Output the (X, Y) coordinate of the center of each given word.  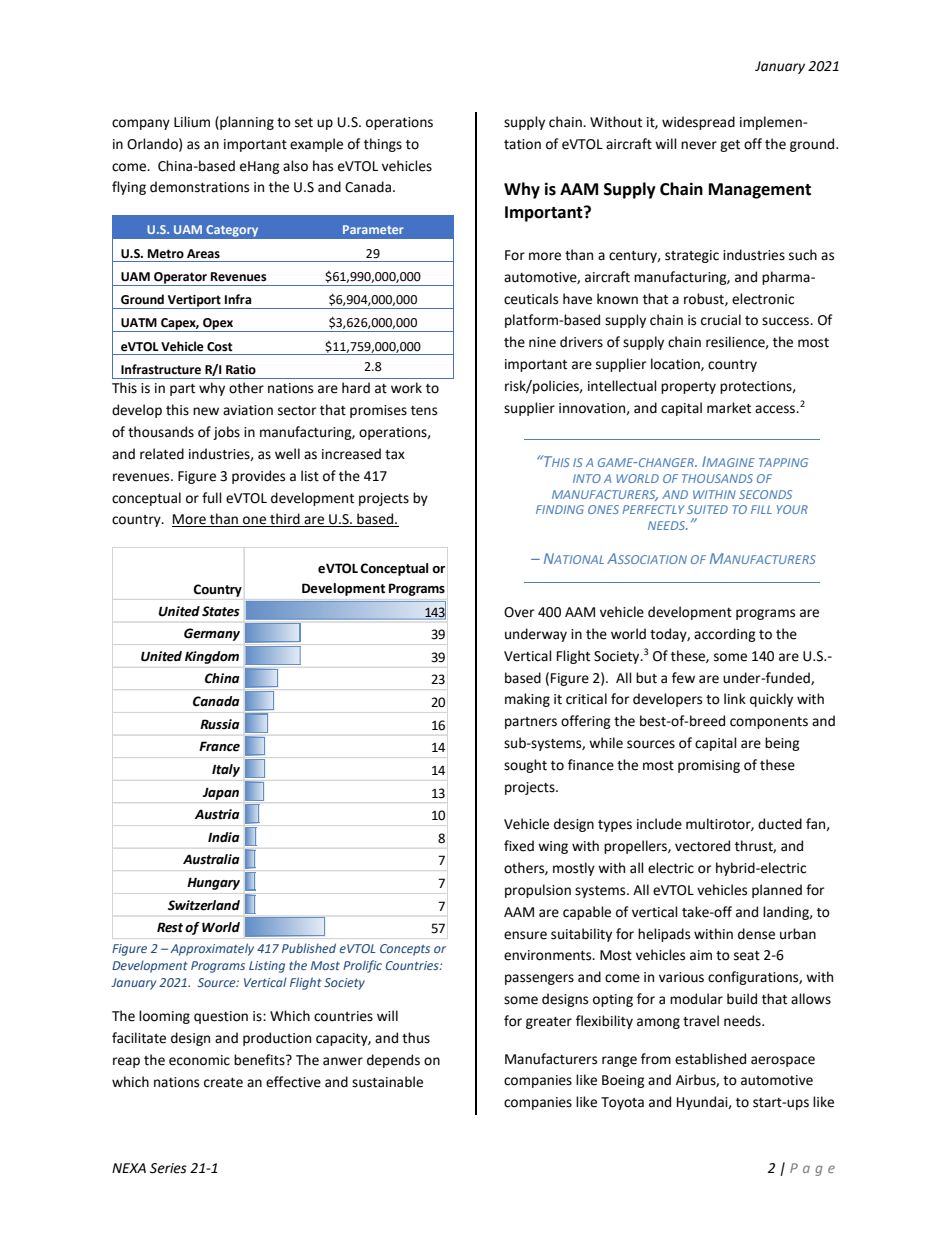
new (206, 411)
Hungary (213, 883)
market (729, 408)
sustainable (387, 1082)
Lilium (192, 122)
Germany (212, 634)
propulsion (538, 891)
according (725, 635)
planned (777, 891)
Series (168, 1168)
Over (519, 612)
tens (424, 411)
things (383, 145)
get (730, 146)
